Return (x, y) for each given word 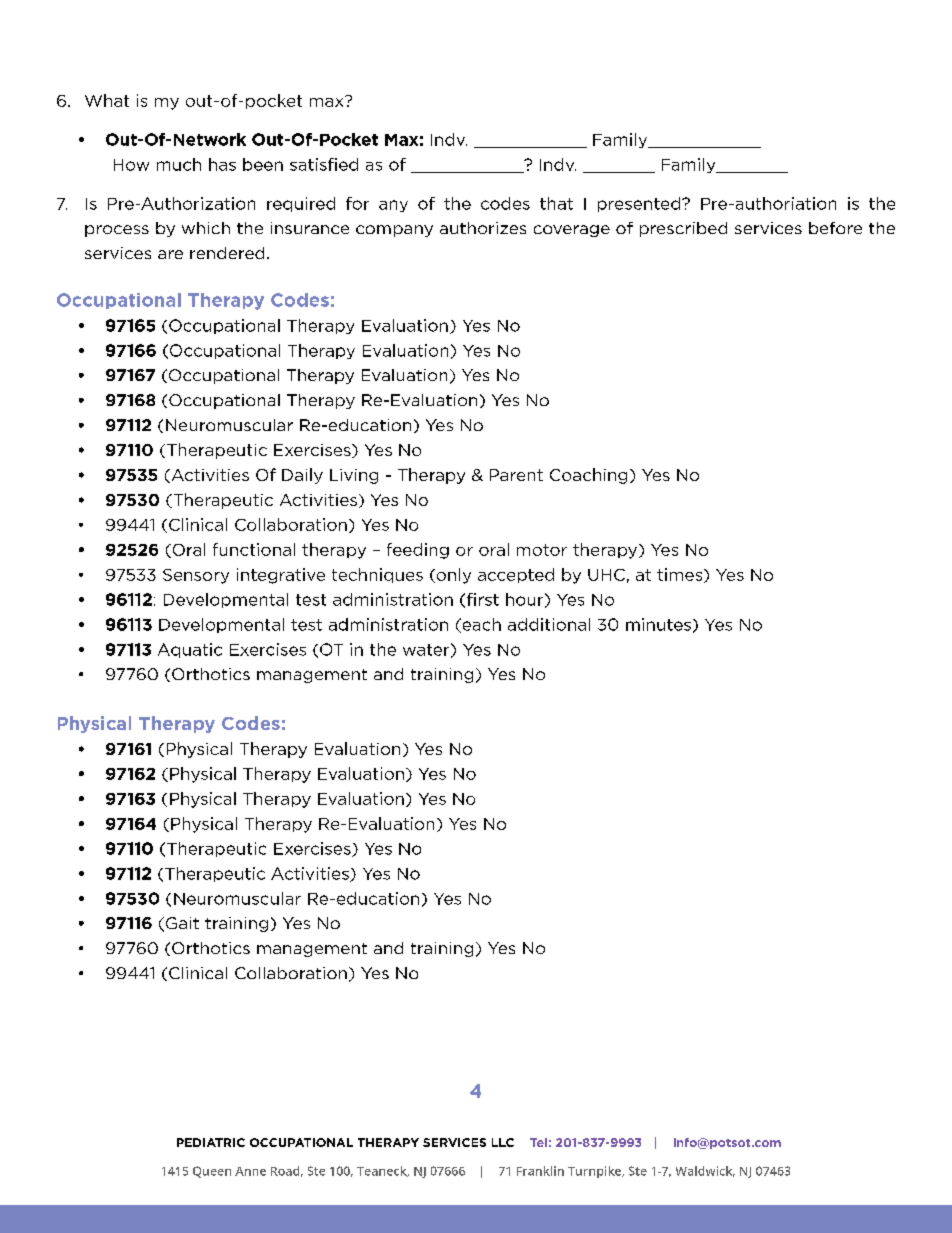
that (556, 203)
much (179, 164)
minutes (658, 624)
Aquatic (190, 650)
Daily (302, 476)
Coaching (588, 476)
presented (640, 204)
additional (549, 624)
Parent (516, 475)
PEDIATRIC (211, 1142)
